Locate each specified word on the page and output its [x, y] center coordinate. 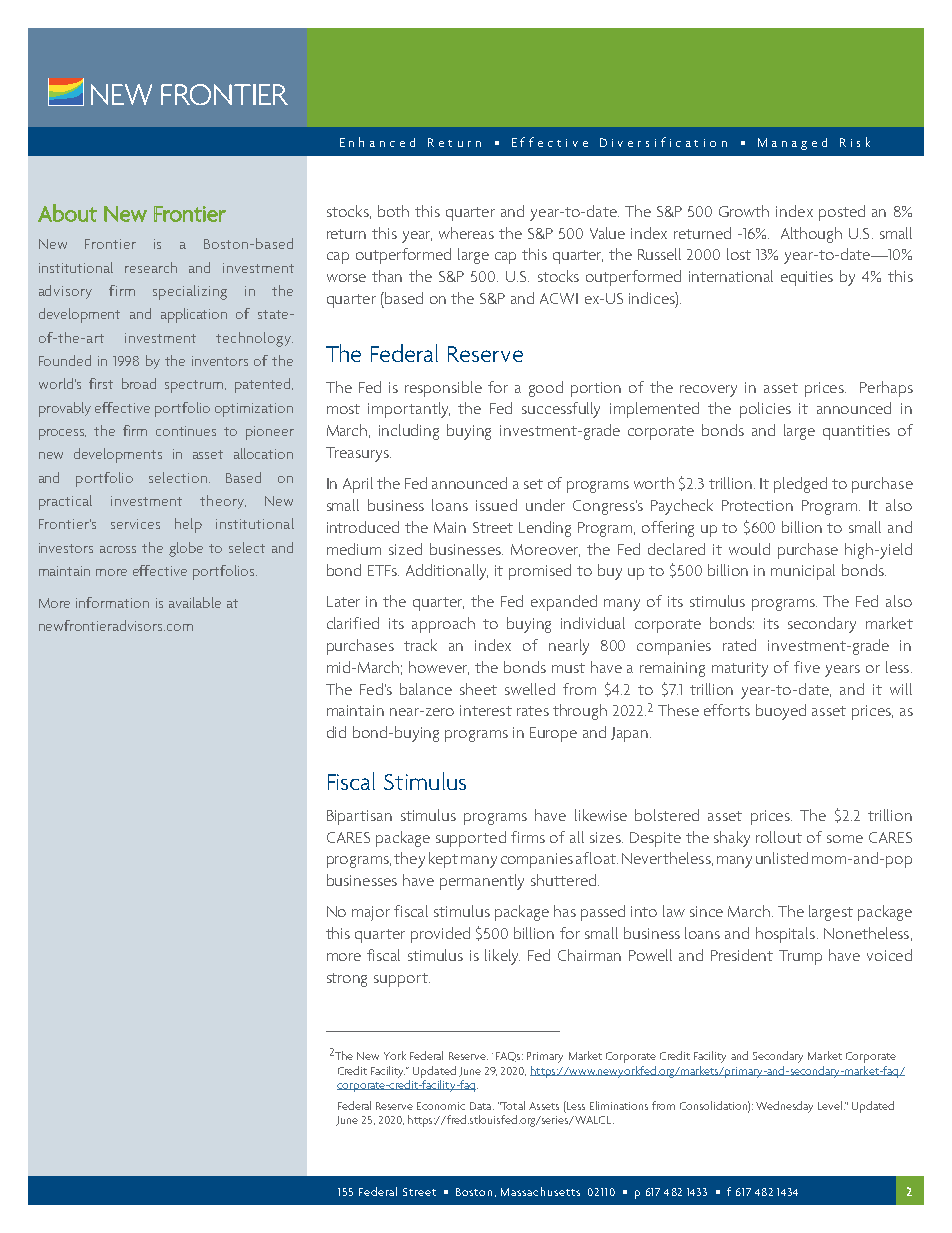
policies [765, 410]
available [195, 602]
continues [186, 431]
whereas [466, 233]
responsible [443, 389]
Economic [441, 1106]
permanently [482, 882]
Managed [792, 144]
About [67, 213]
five [807, 667]
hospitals [787, 935]
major [371, 913]
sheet [478, 689]
